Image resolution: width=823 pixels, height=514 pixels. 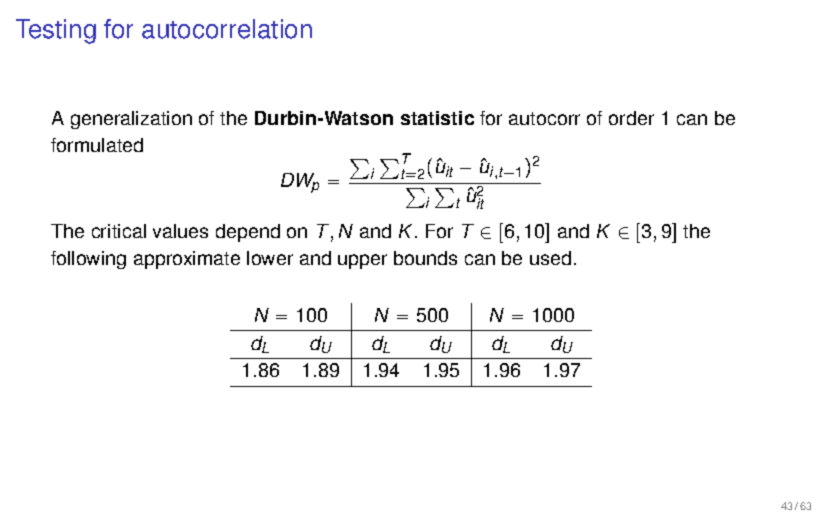 I want to click on following, so click(x=88, y=260).
